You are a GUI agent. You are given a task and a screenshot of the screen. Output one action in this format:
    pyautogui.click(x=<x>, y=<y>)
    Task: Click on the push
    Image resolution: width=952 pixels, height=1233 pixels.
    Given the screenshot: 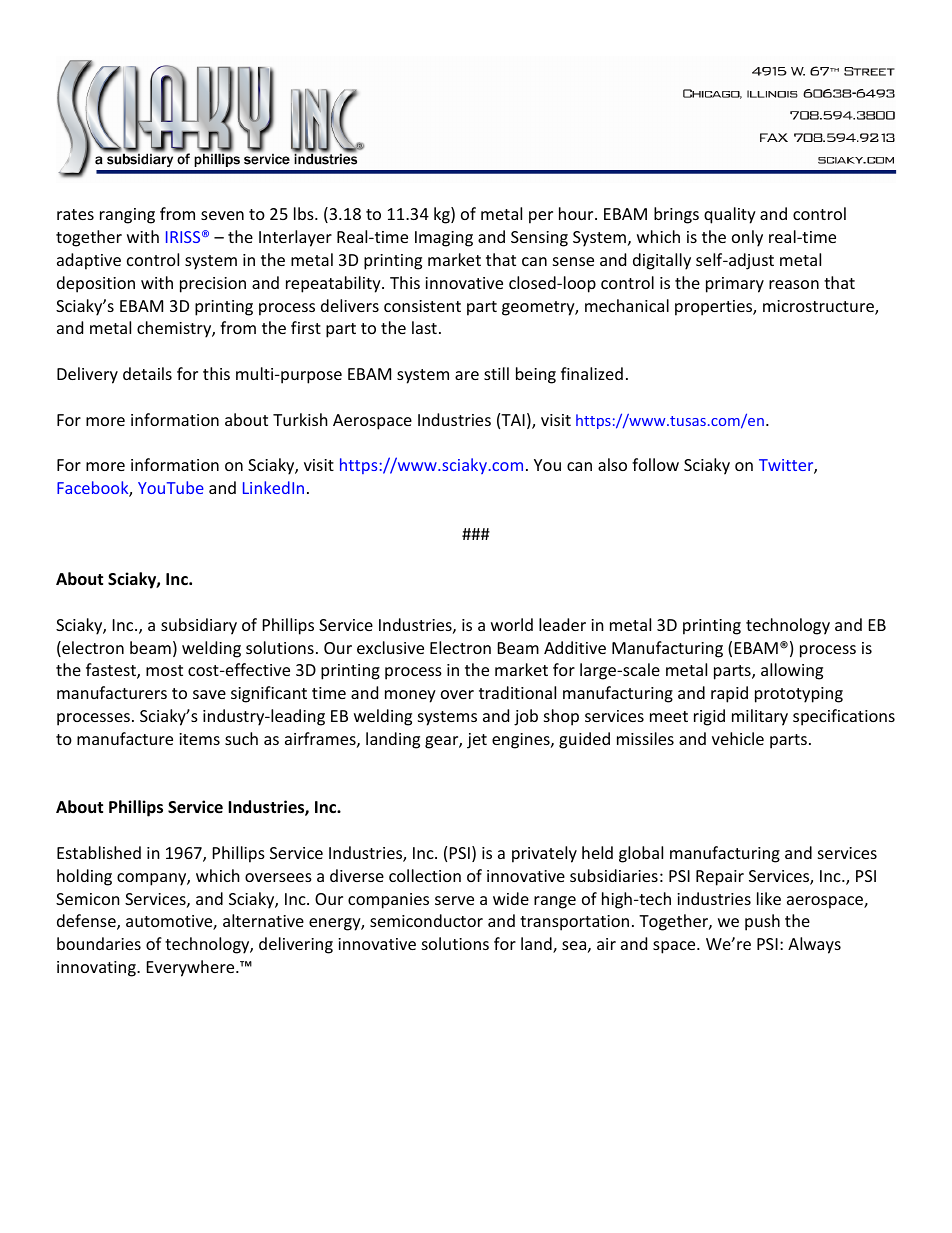 What is the action you would take?
    pyautogui.click(x=762, y=922)
